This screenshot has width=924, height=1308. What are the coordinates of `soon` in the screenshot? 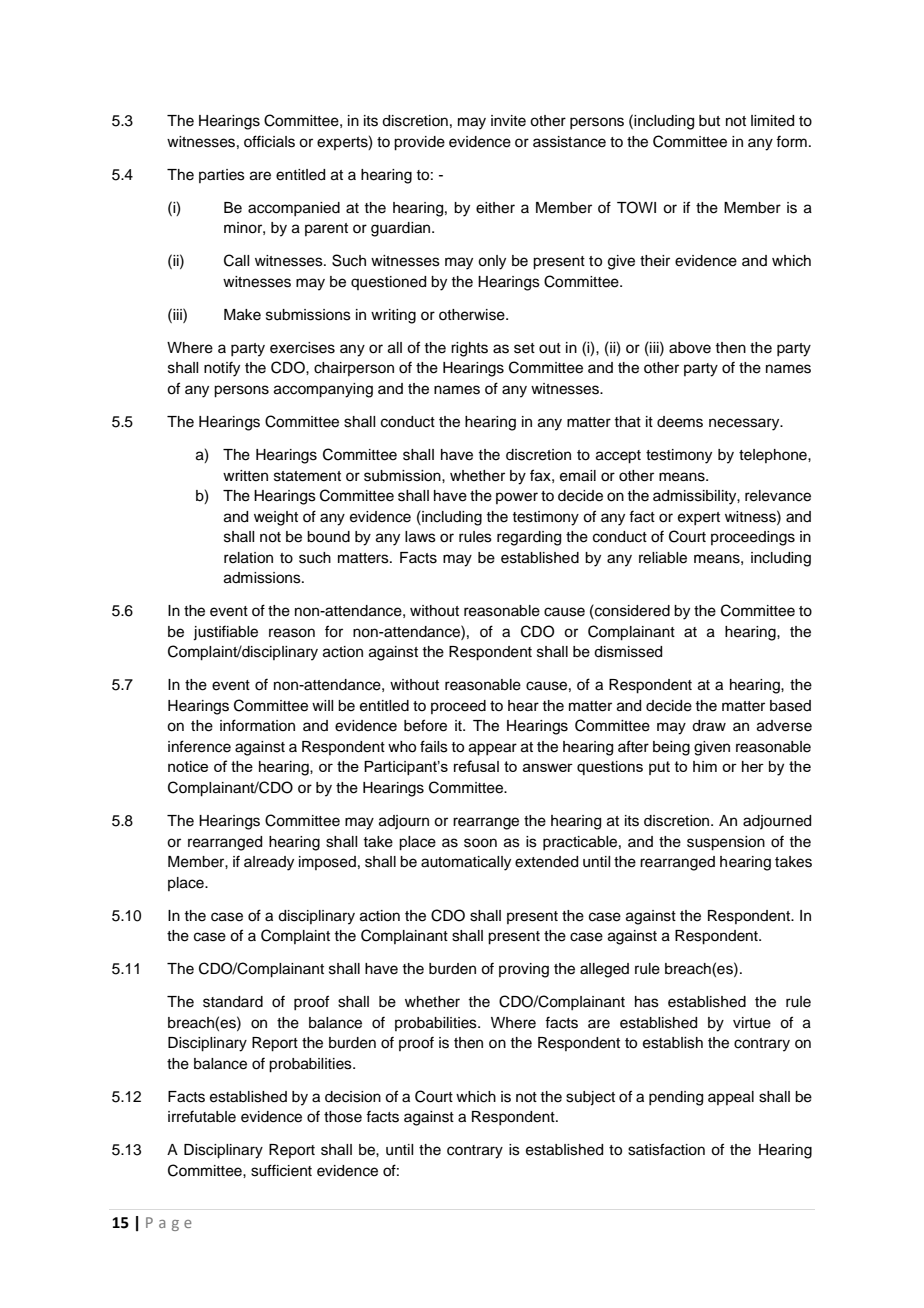 It's located at (480, 843).
